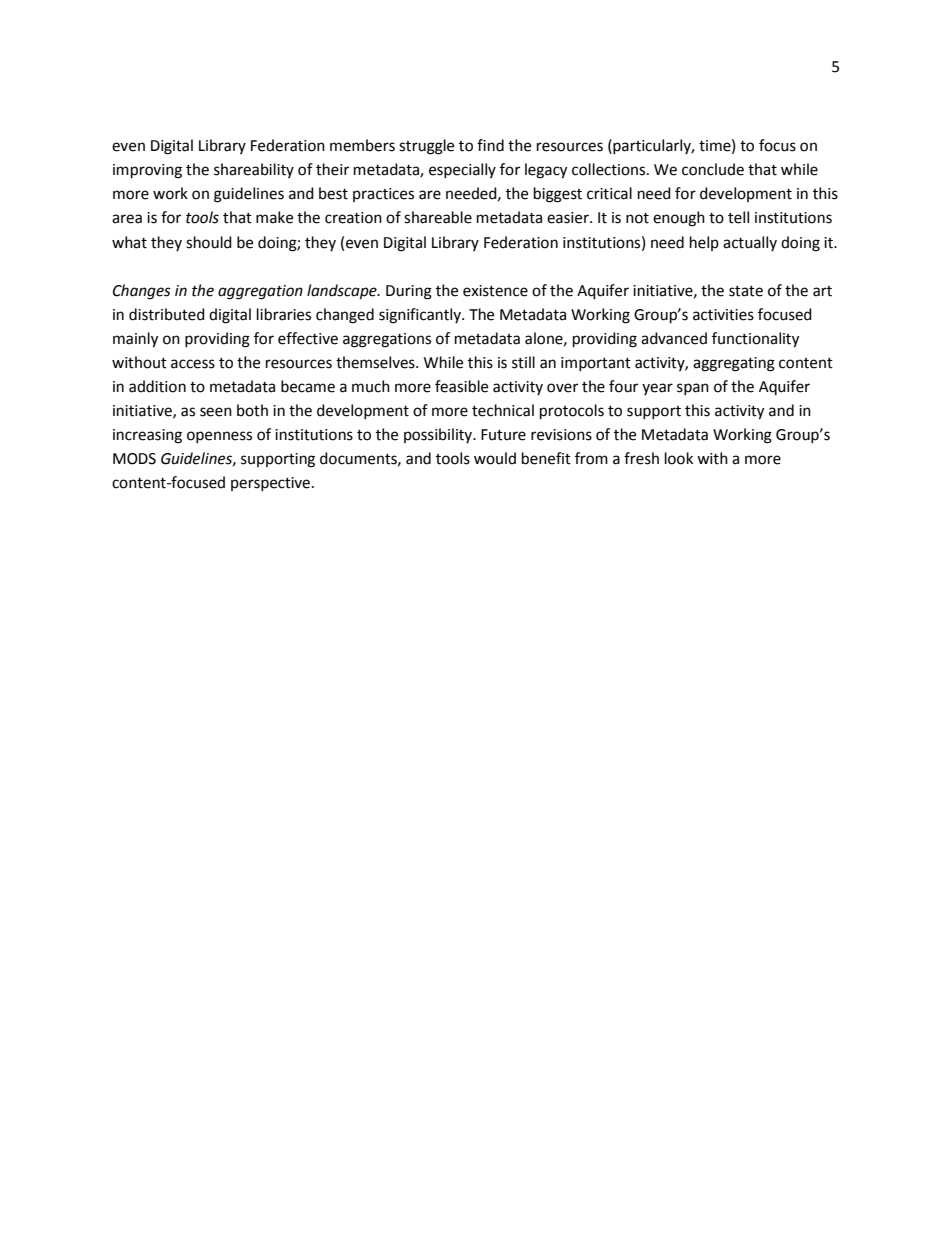 The width and height of the page is (952, 1233). I want to click on perspective, so click(270, 484).
